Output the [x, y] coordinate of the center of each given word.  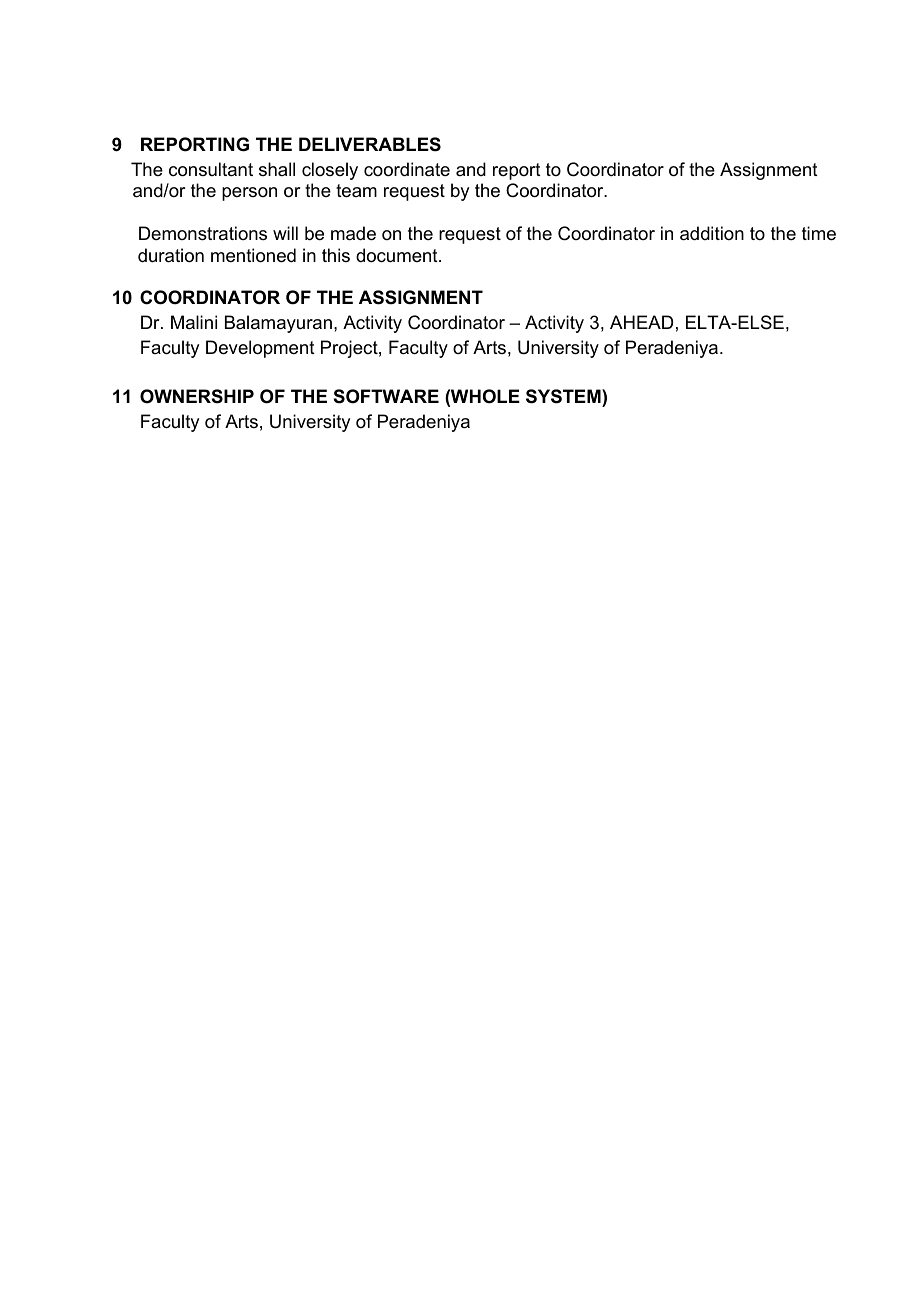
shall [277, 169]
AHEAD [641, 322]
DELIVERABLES [370, 144]
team [356, 191]
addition [712, 233]
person [249, 194]
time [819, 233]
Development [260, 349]
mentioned [253, 255]
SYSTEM [564, 396]
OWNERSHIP [197, 396]
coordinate [407, 169]
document [398, 255]
